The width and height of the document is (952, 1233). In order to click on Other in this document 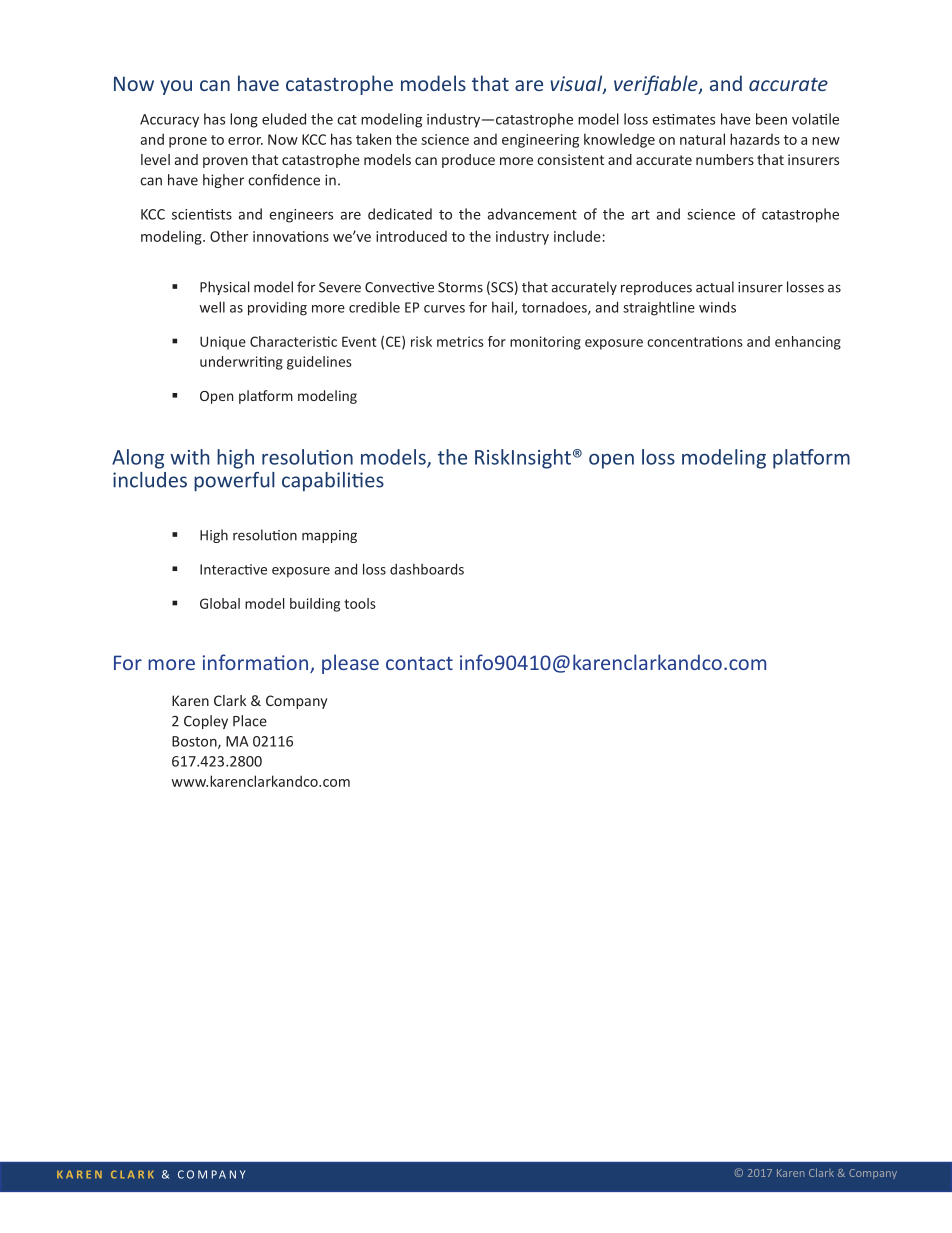, I will do `click(229, 236)`.
